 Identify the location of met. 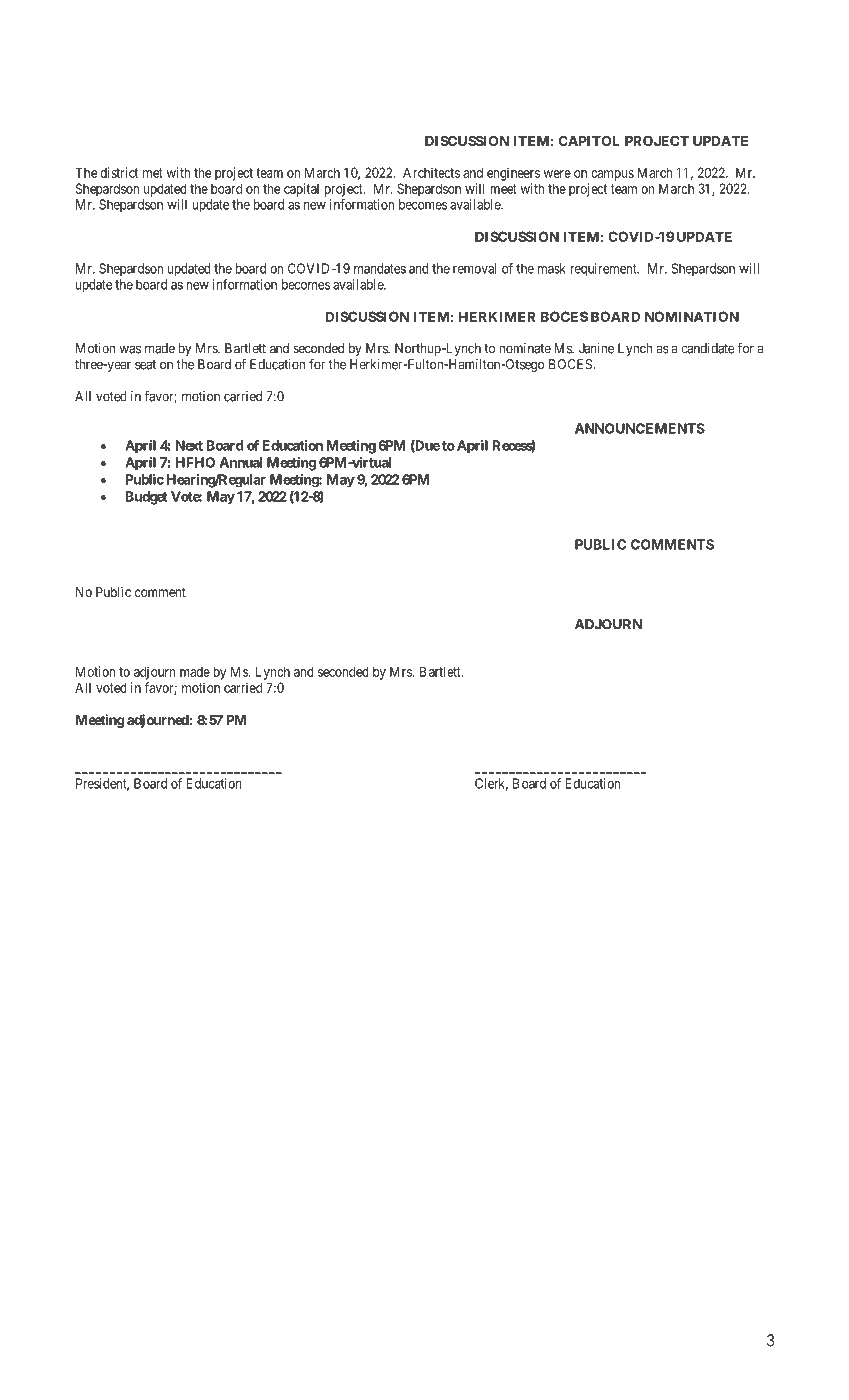
(153, 173).
